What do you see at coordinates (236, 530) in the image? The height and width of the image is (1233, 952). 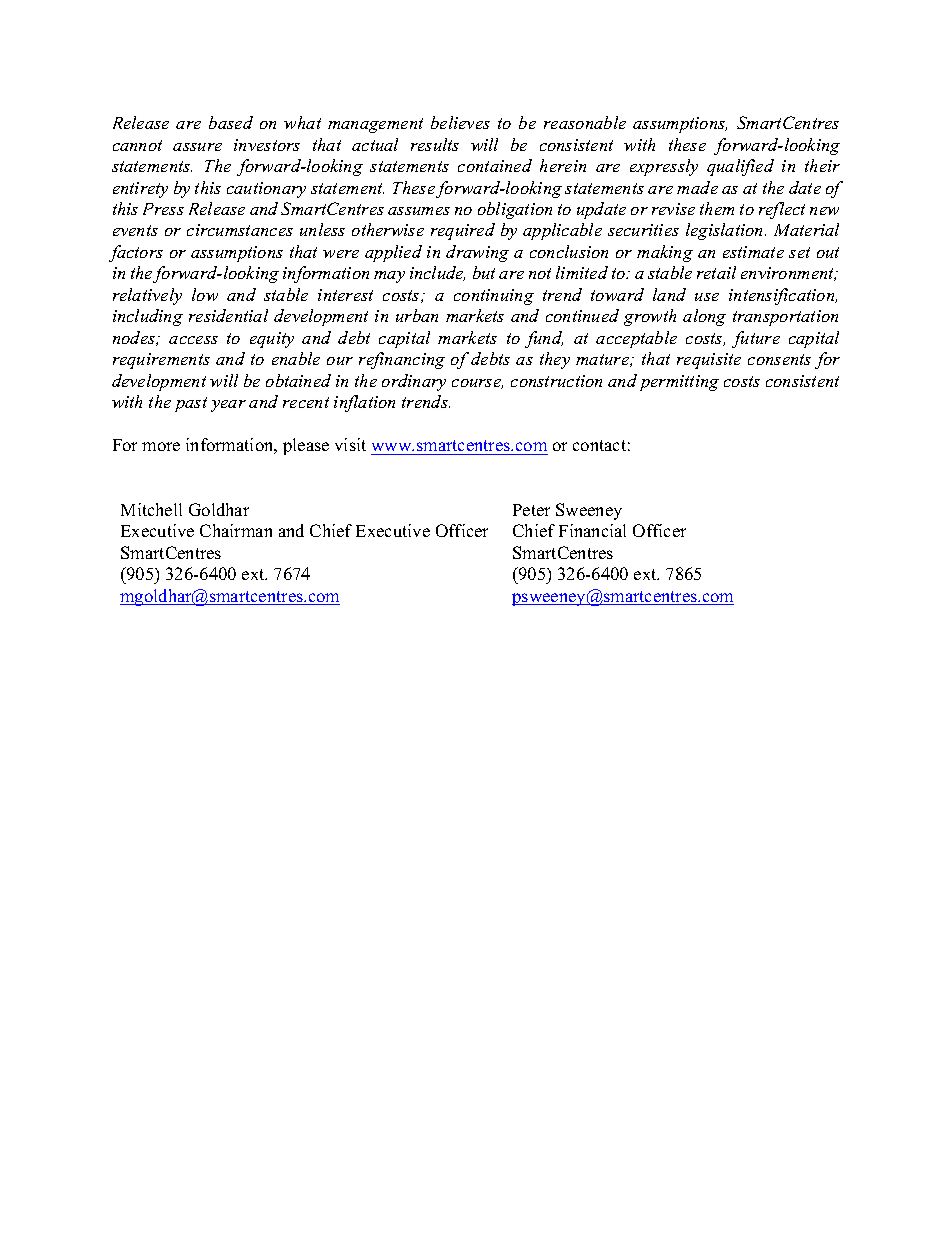 I see `Chairman` at bounding box center [236, 530].
